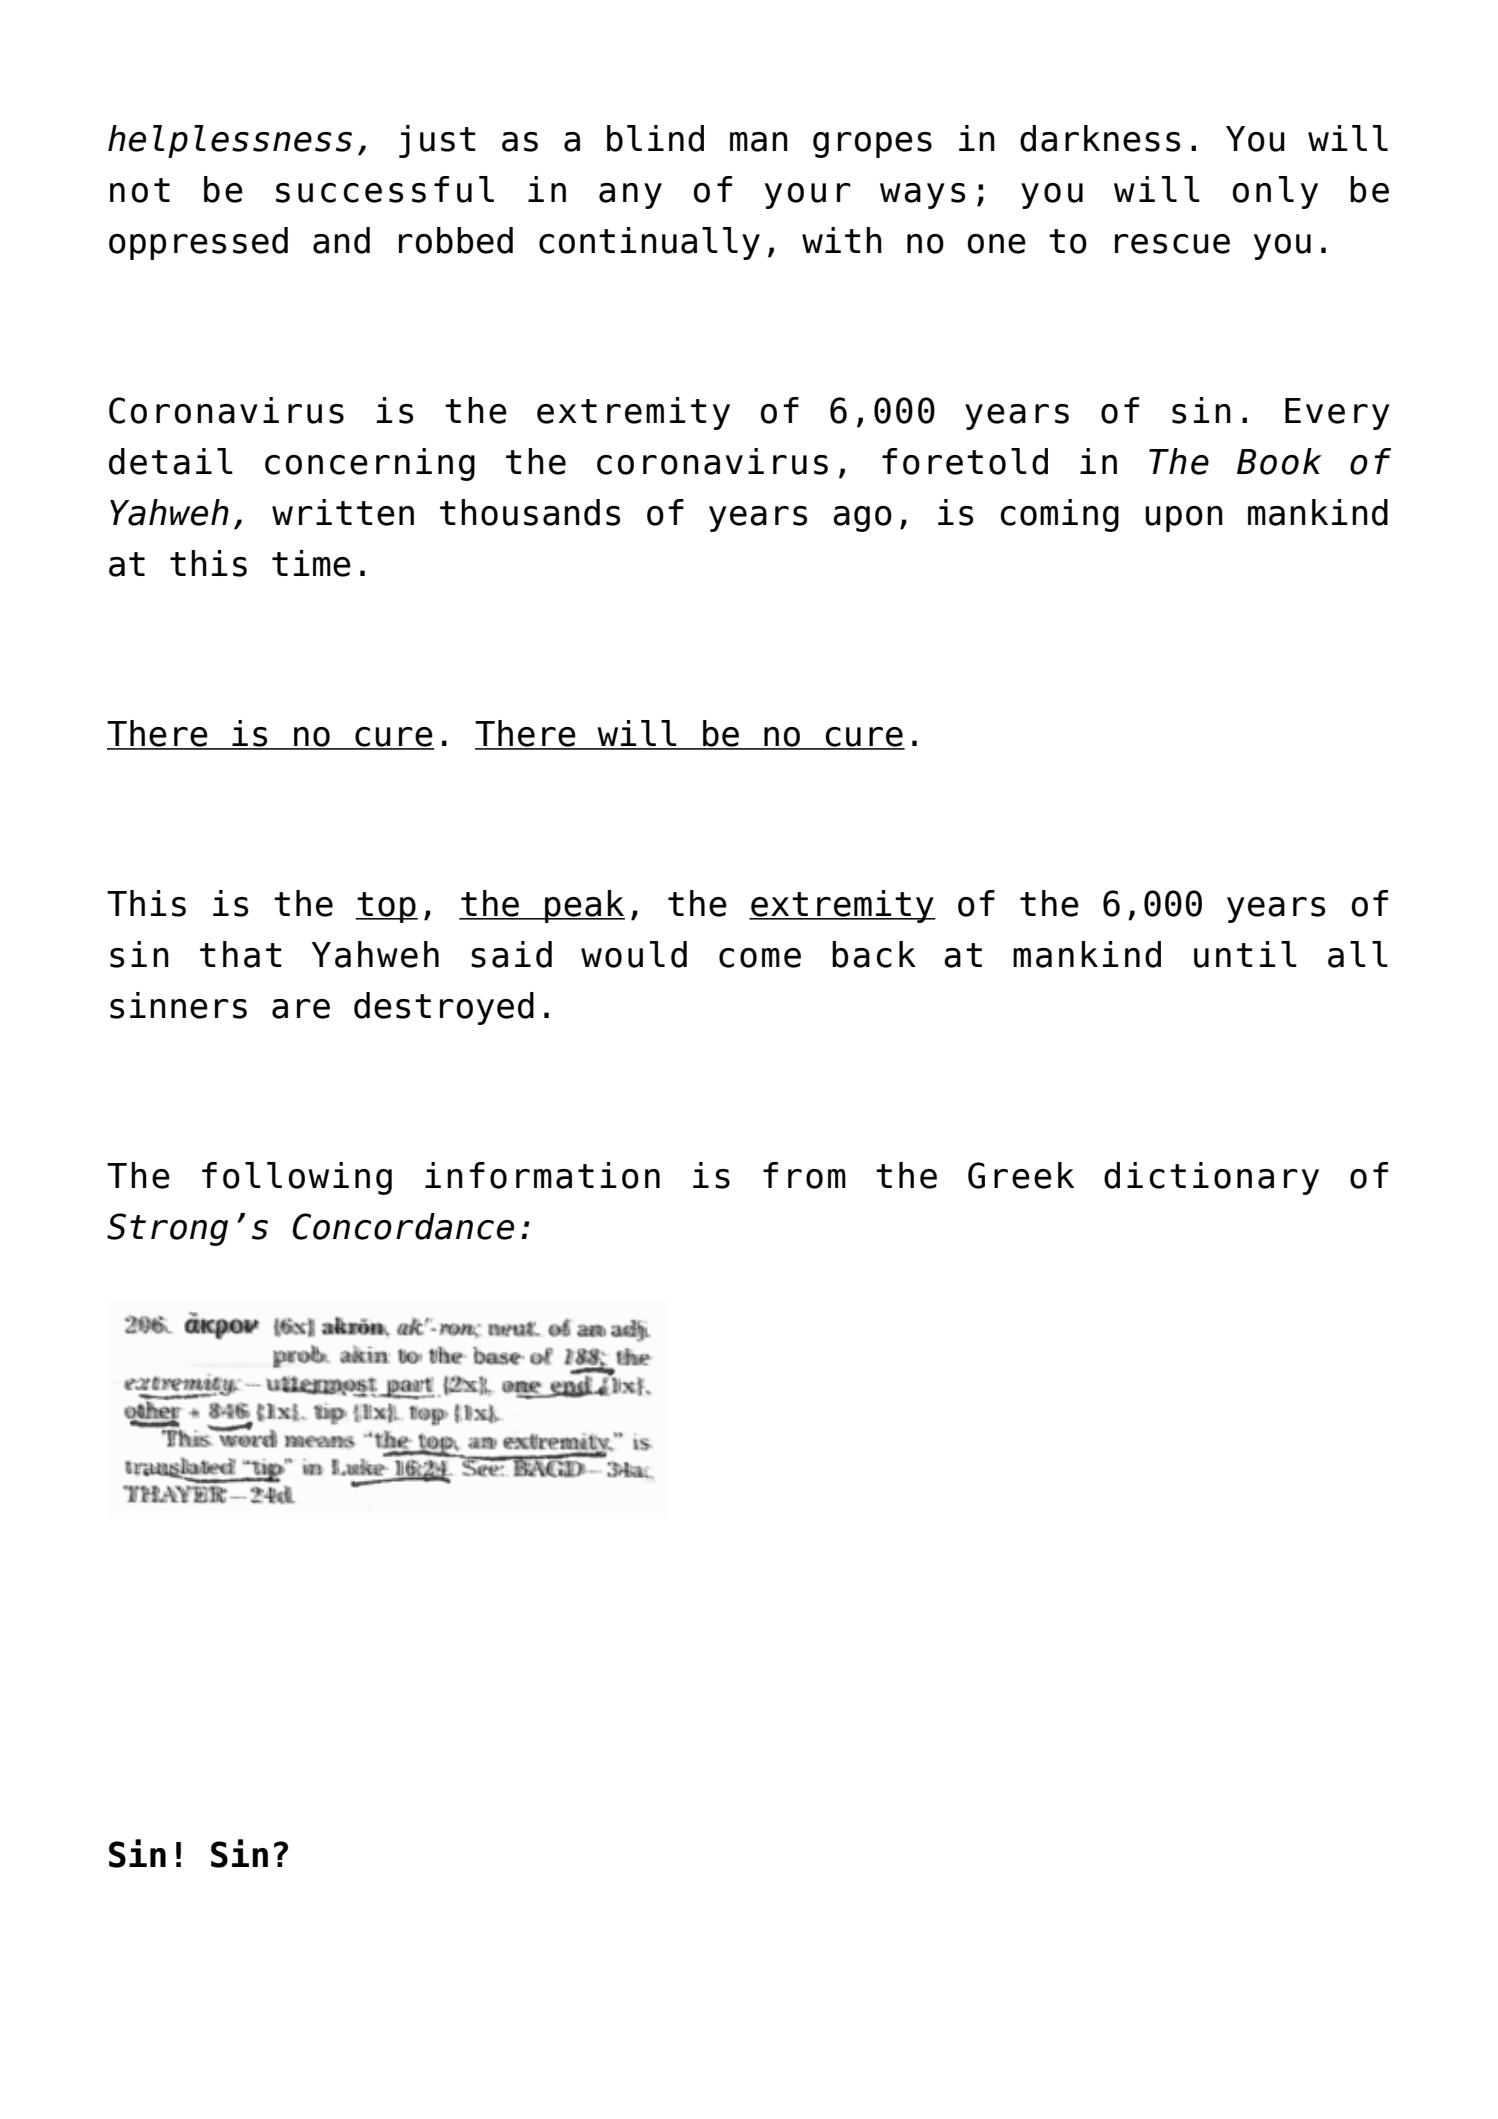 This screenshot has height=2119, width=1498. I want to click on only, so click(1275, 192).
